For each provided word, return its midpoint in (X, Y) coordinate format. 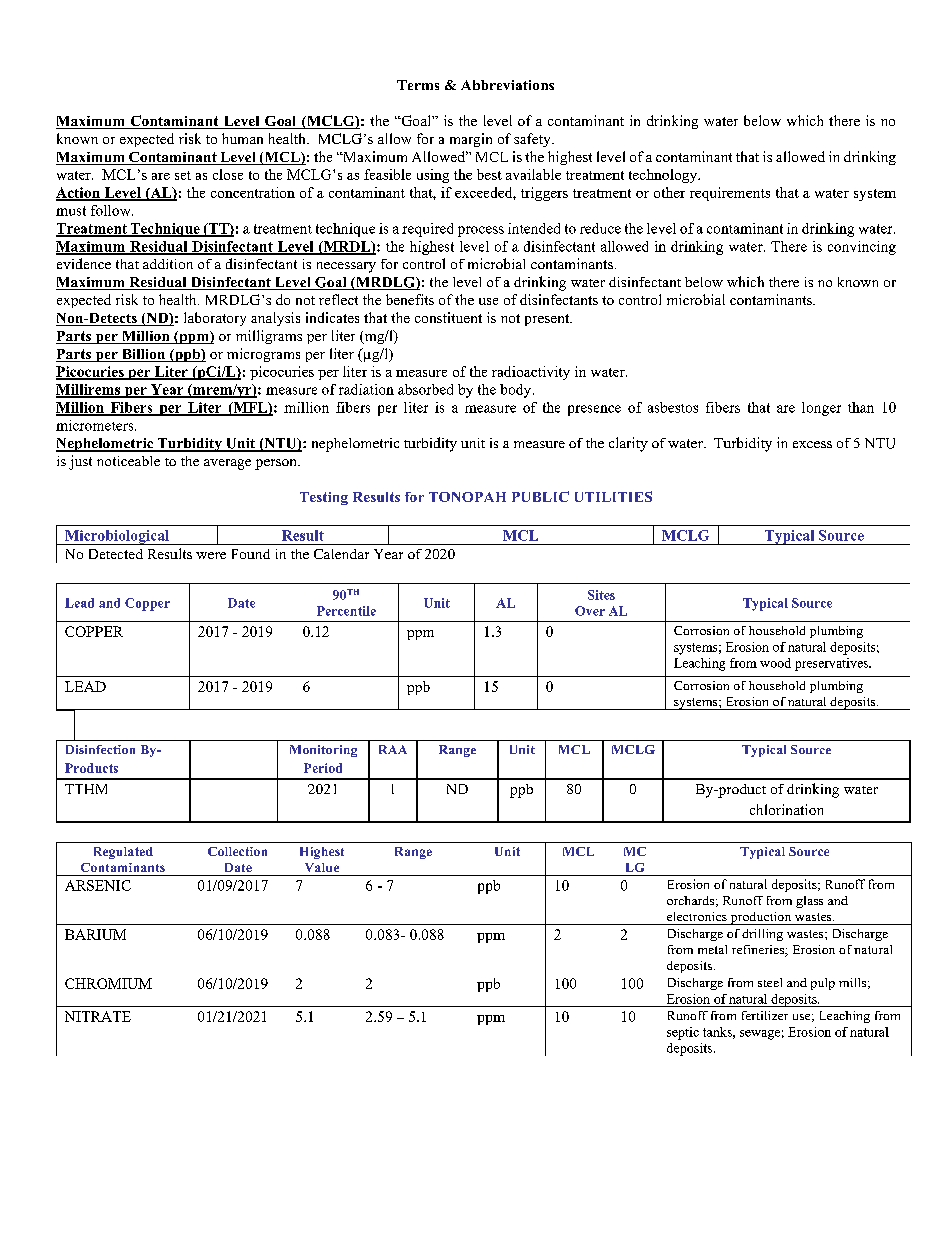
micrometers (96, 425)
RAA (393, 749)
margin (471, 140)
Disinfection (100, 749)
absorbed (425, 389)
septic (683, 1033)
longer (821, 409)
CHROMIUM (108, 983)
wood (775, 663)
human (242, 138)
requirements (730, 194)
